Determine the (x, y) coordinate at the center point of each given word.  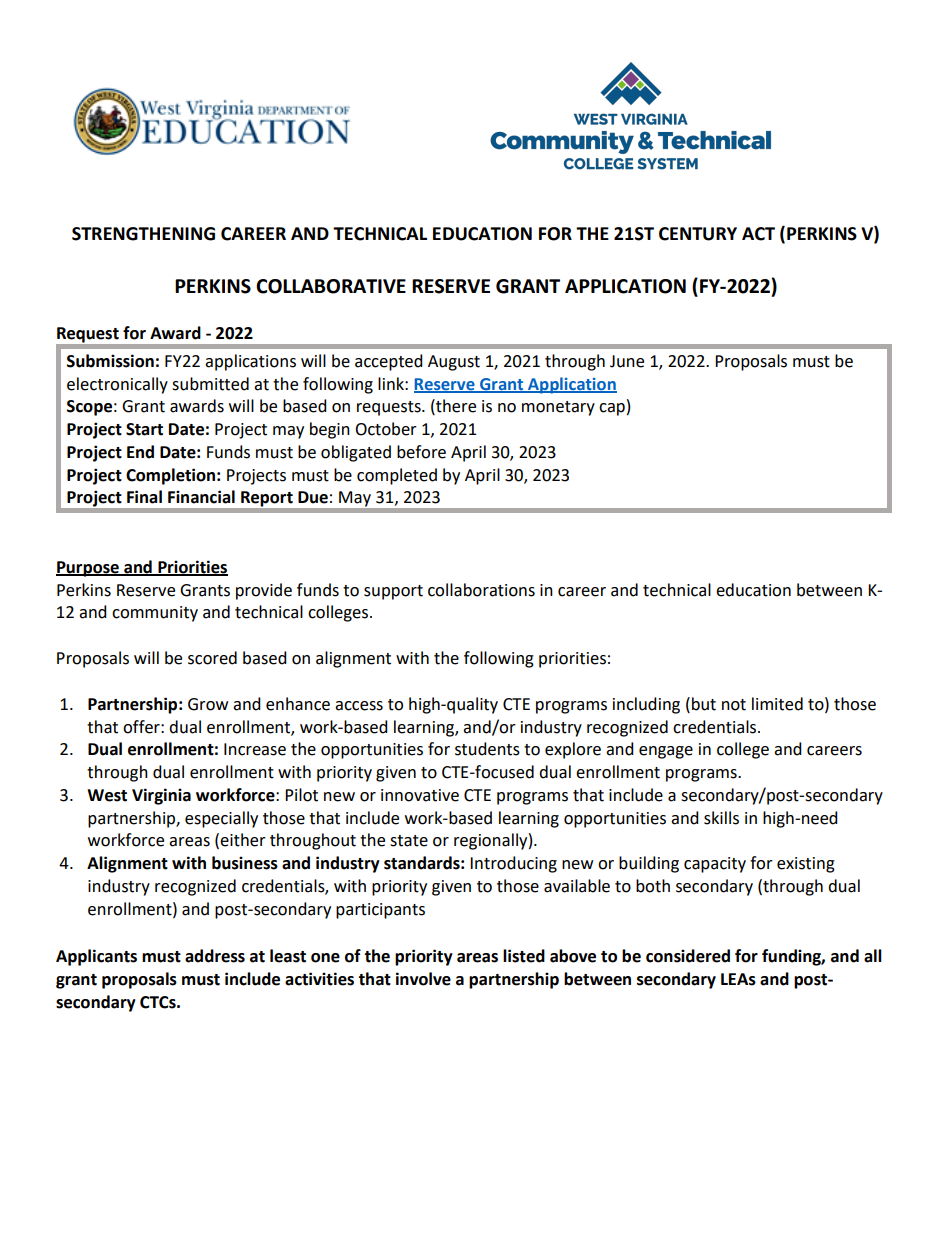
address (215, 956)
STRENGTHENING (143, 234)
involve (423, 979)
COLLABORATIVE (331, 286)
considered (688, 956)
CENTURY (698, 234)
